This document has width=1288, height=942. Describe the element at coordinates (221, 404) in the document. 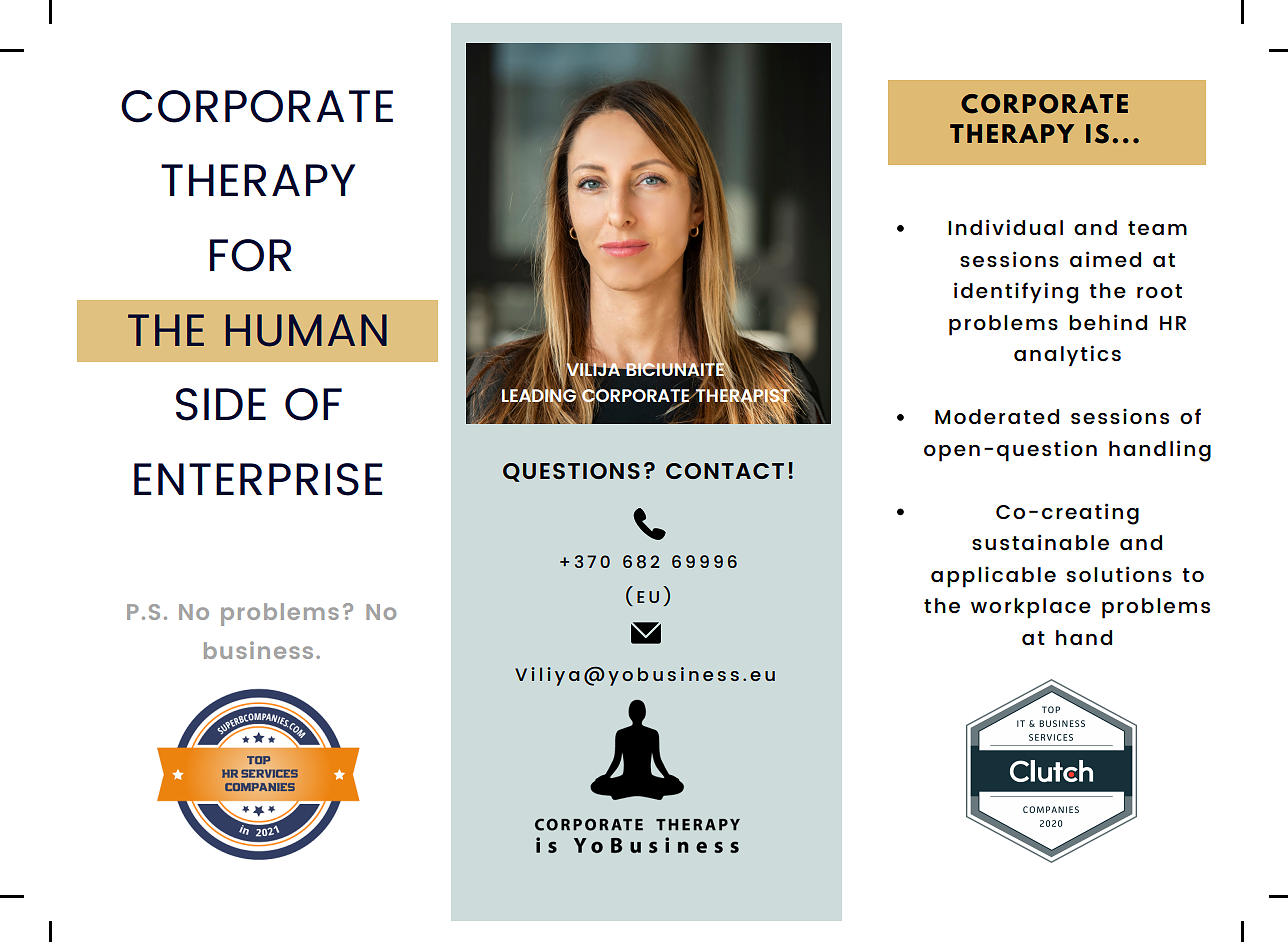

I see `SIDE` at that location.
